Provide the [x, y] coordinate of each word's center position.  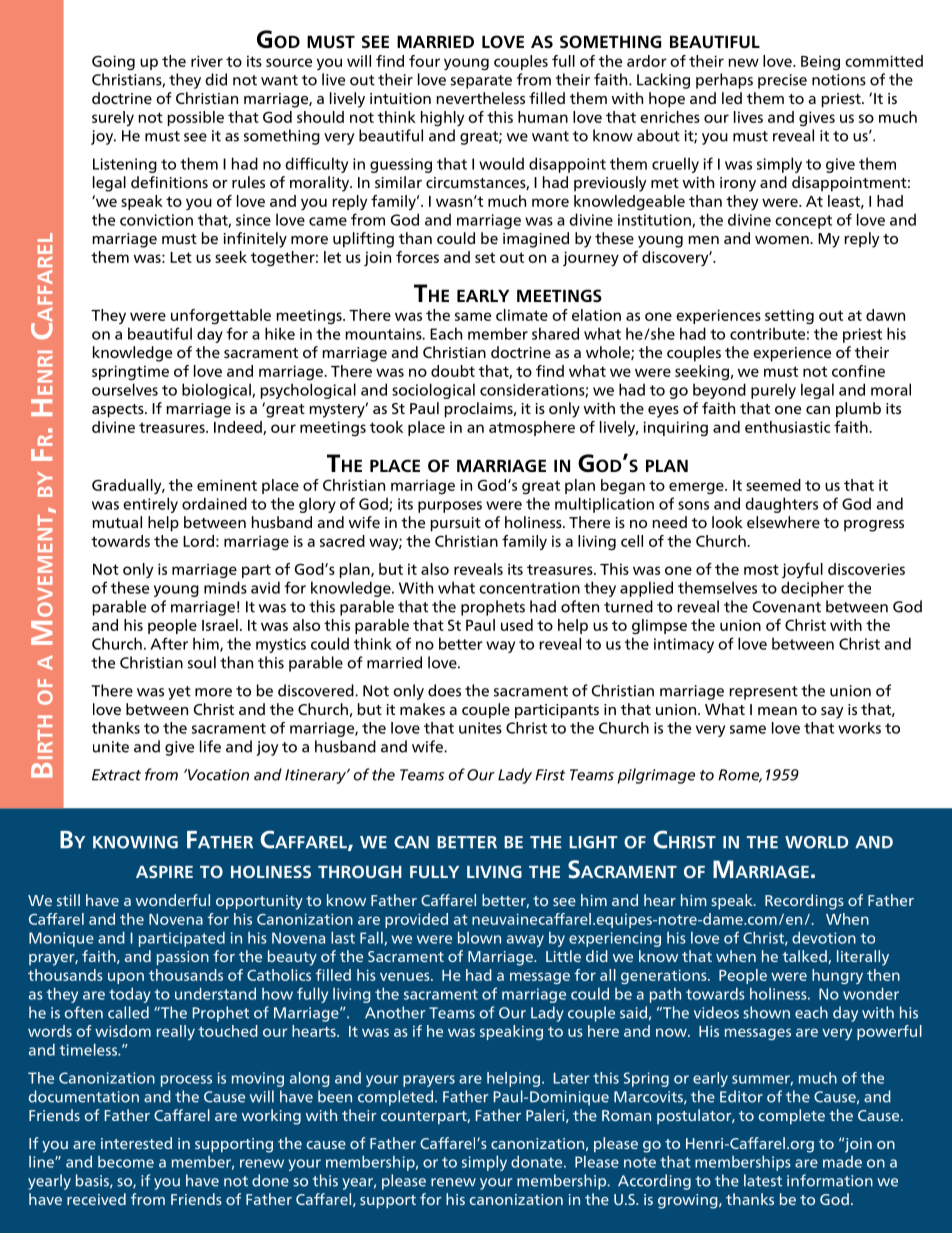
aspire [164, 871]
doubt [453, 371]
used [517, 625]
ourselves [125, 389]
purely [773, 391]
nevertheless [480, 98]
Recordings [804, 902]
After [169, 643]
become [126, 1162]
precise [782, 81]
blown [479, 937]
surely [113, 118]
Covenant [787, 607]
